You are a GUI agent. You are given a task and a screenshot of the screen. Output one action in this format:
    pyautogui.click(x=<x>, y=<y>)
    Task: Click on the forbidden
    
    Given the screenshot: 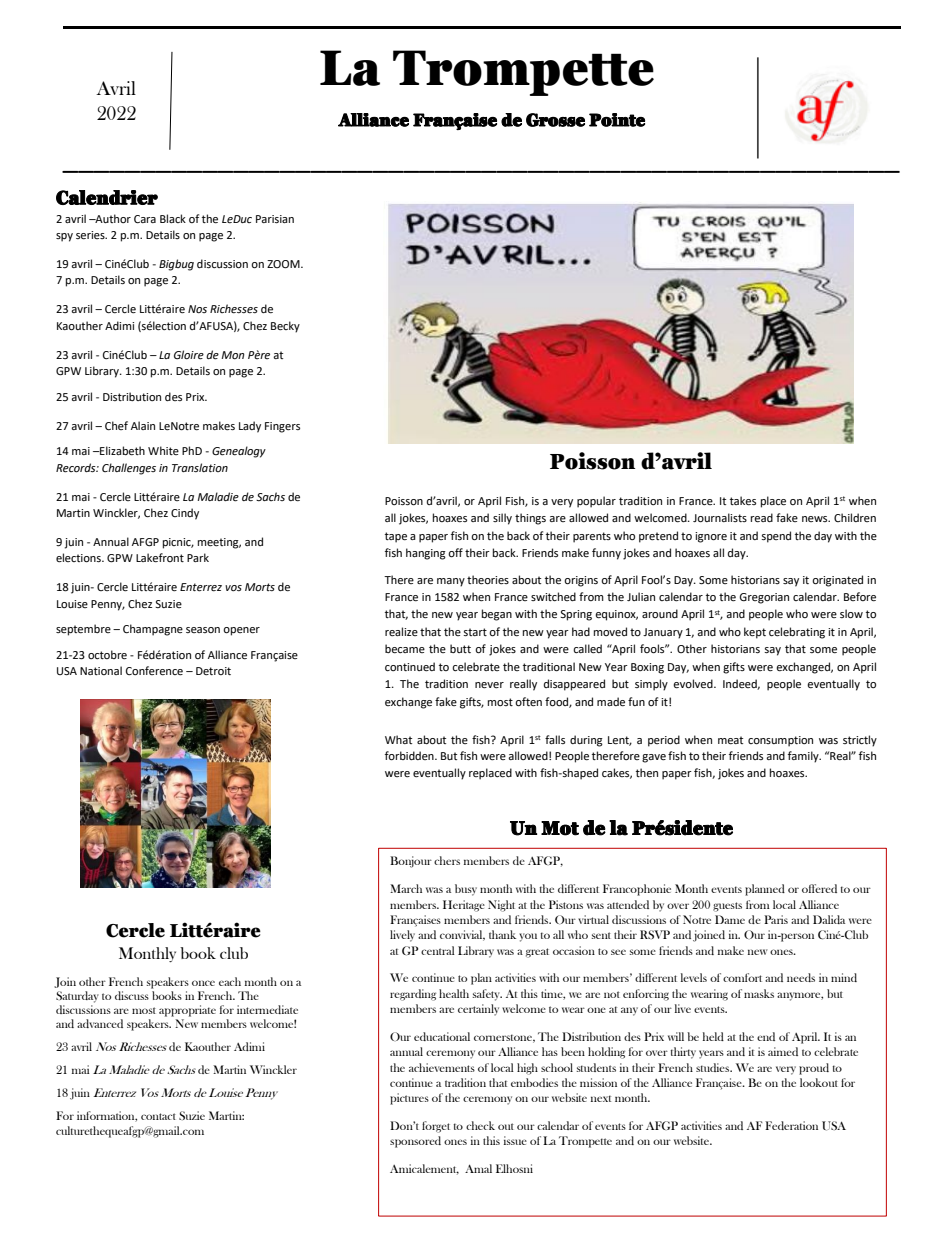 What is the action you would take?
    pyautogui.click(x=410, y=756)
